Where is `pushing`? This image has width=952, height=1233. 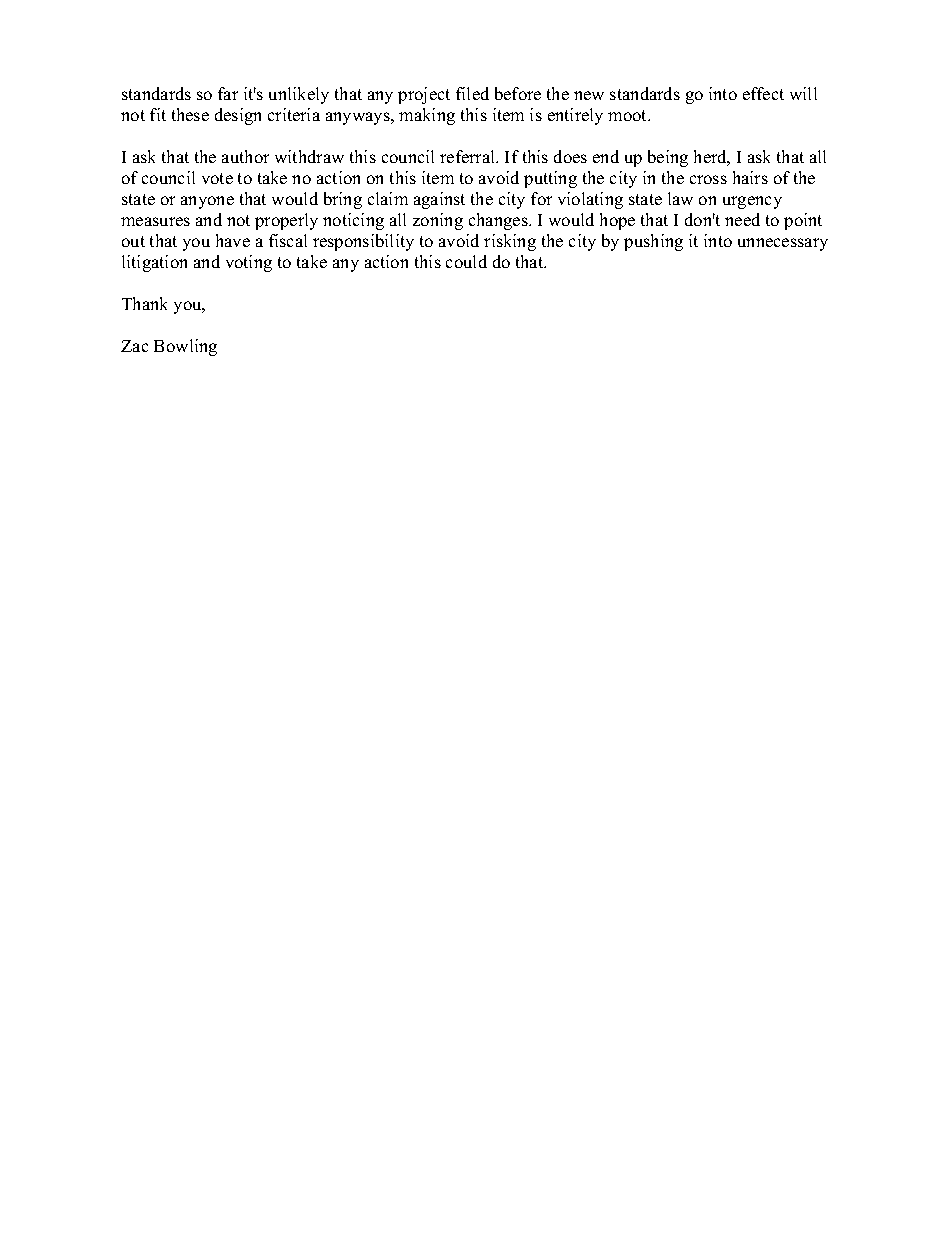
pushing is located at coordinates (653, 242).
